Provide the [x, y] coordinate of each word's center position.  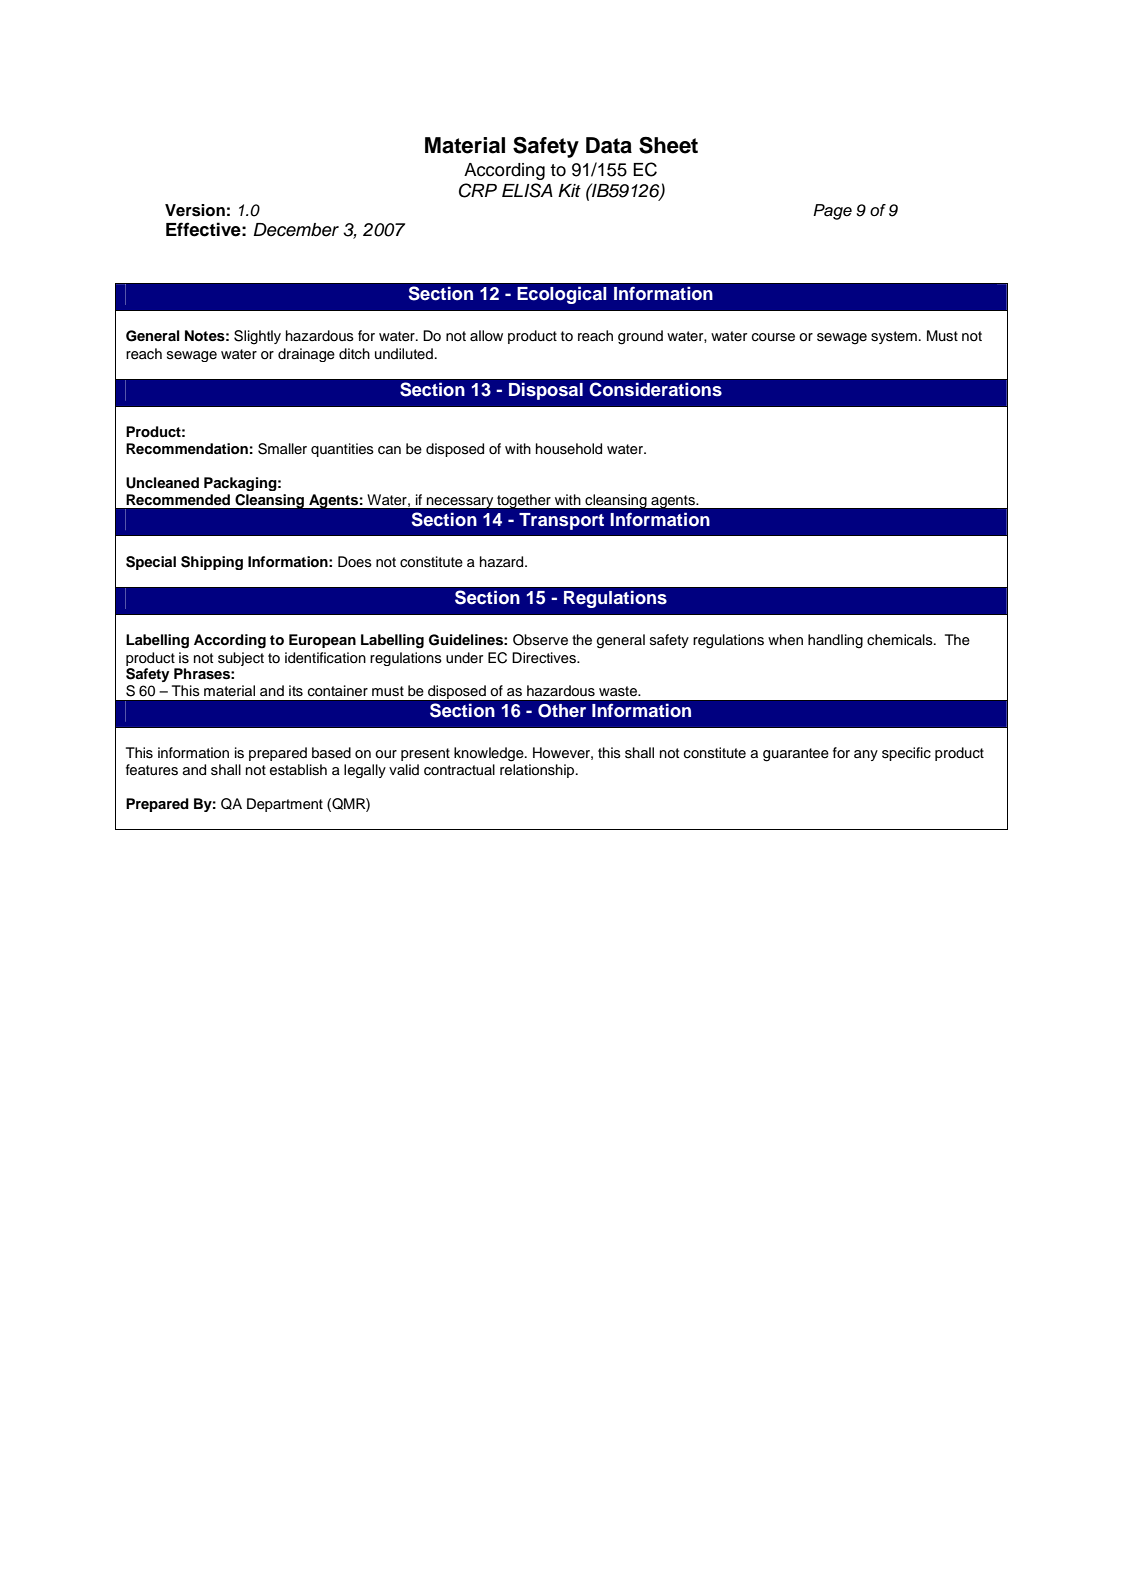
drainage [306, 355]
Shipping [212, 563]
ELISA [527, 190]
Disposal [546, 391]
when [785, 640]
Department [285, 805]
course [773, 337]
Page [832, 212]
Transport [561, 521]
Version [195, 210]
